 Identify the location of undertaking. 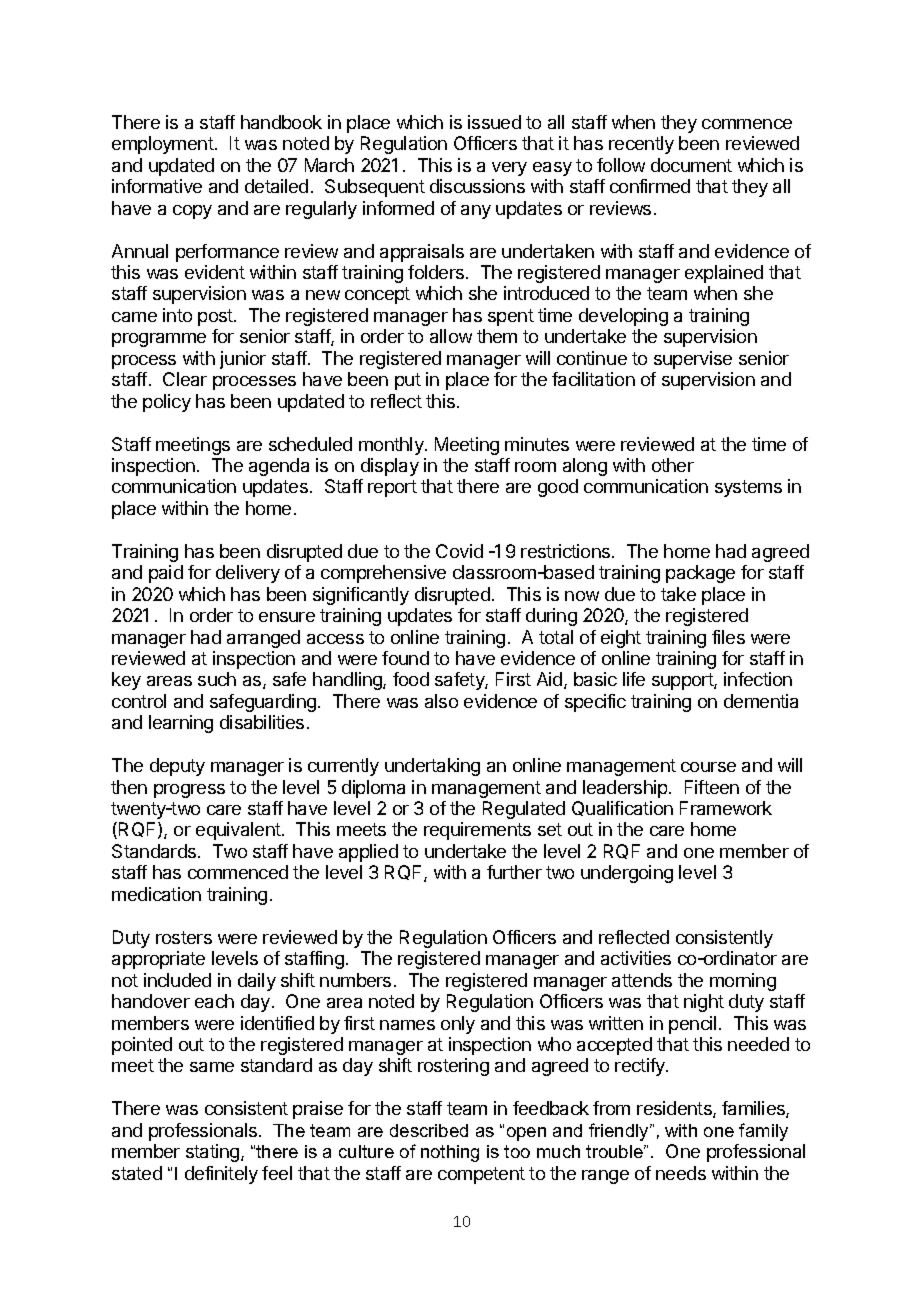
(432, 767).
